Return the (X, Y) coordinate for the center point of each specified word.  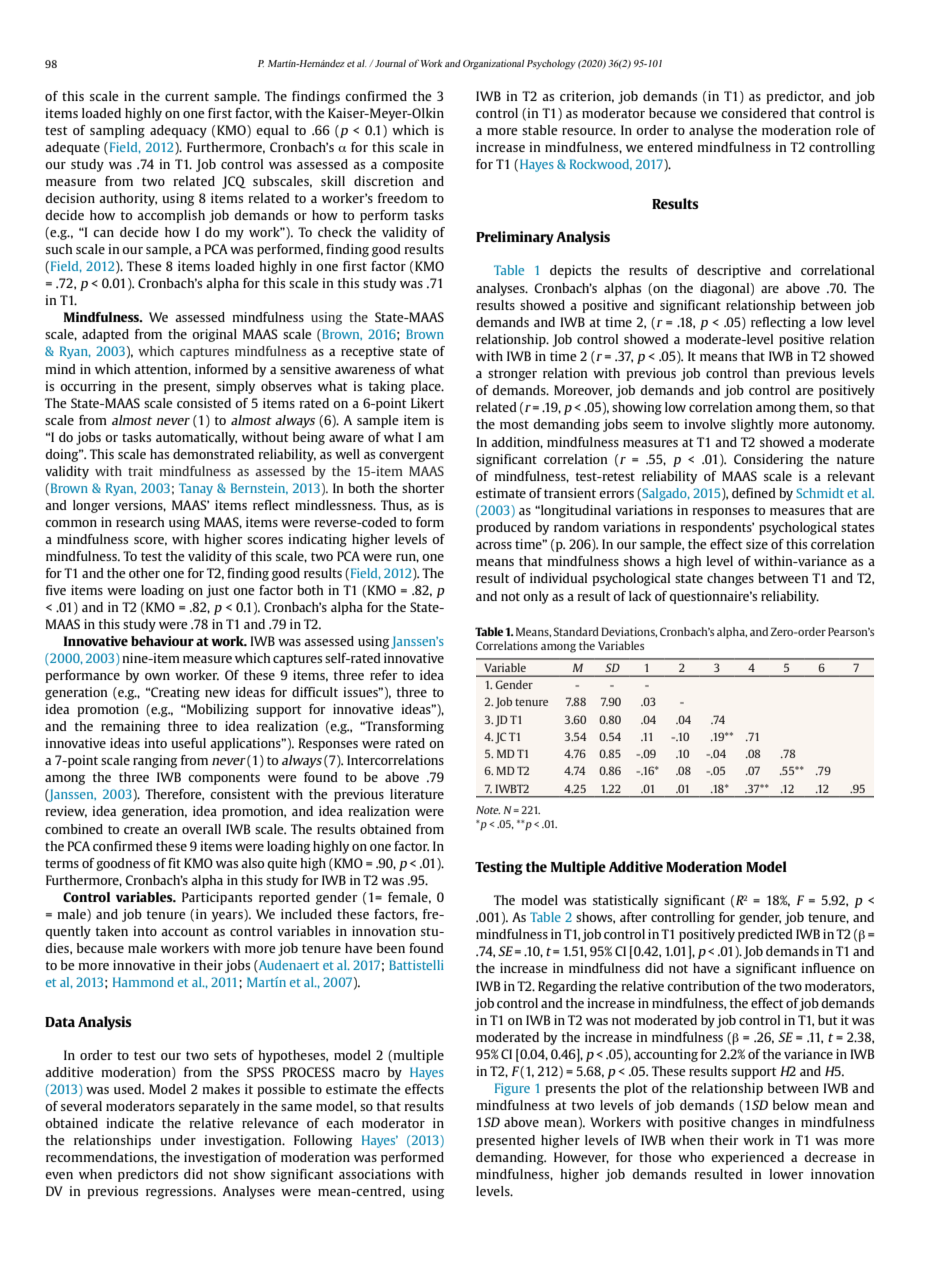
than (767, 373)
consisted (204, 403)
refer (384, 675)
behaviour (162, 641)
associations (375, 1174)
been (391, 948)
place (427, 387)
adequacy (178, 131)
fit (174, 863)
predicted (765, 935)
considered (754, 113)
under (178, 1140)
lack (640, 596)
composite (413, 165)
